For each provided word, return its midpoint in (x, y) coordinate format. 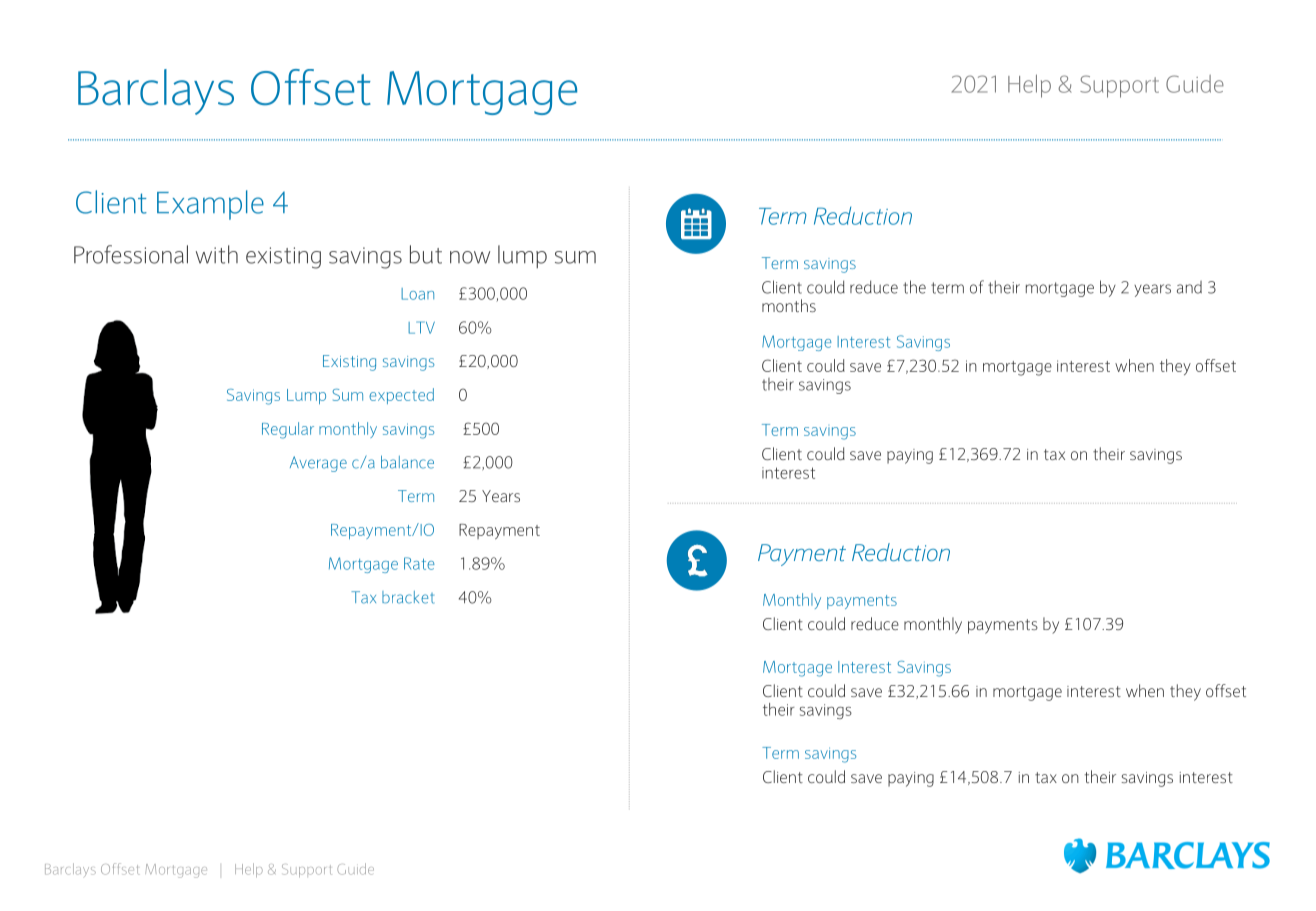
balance (407, 462)
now (470, 257)
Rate (419, 563)
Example (210, 205)
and (1189, 287)
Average (318, 464)
